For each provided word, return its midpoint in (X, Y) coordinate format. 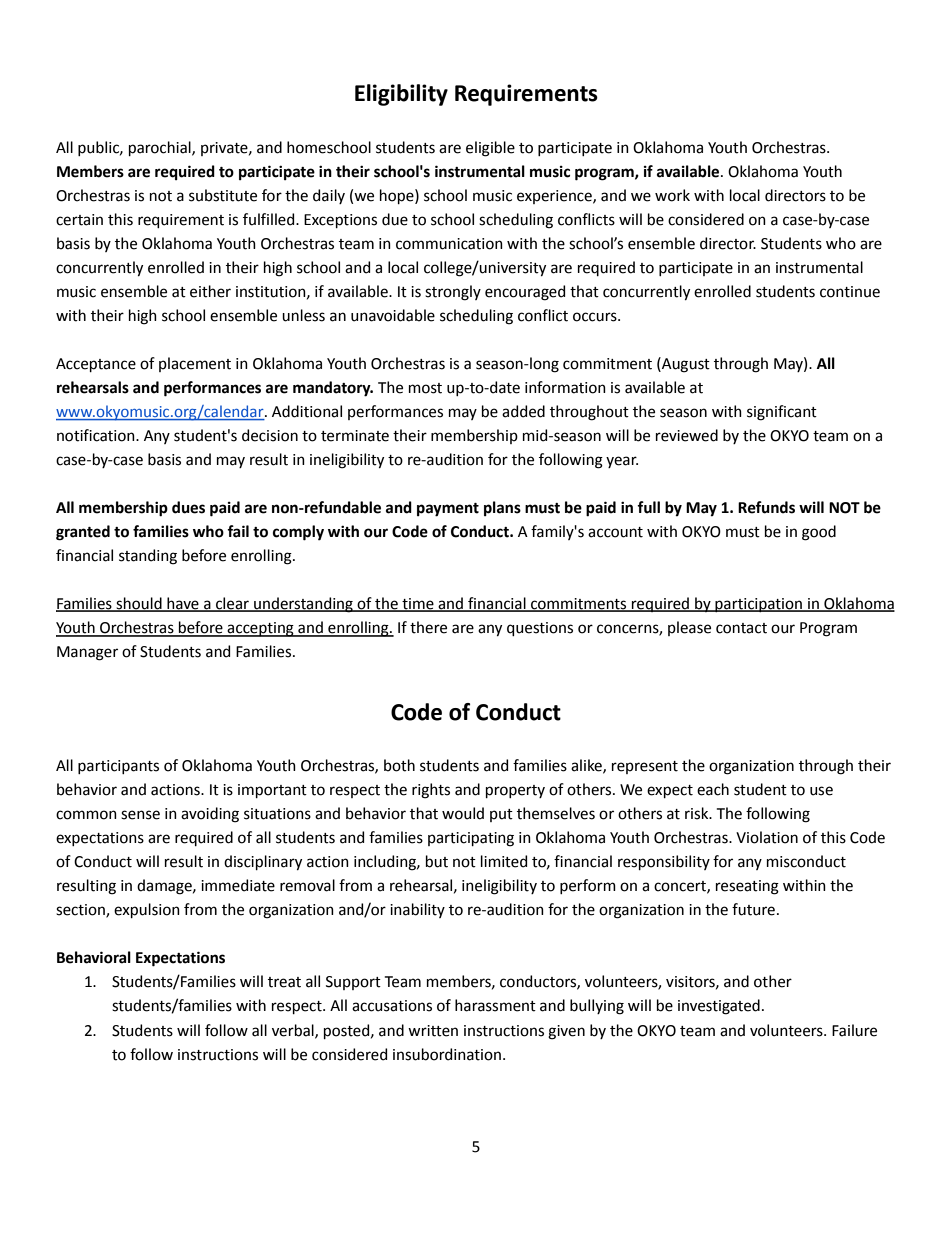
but (437, 861)
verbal (294, 1031)
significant (782, 413)
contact (741, 628)
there (428, 627)
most (425, 388)
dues (188, 507)
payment (448, 510)
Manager (87, 653)
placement (195, 364)
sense (140, 815)
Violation (767, 837)
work (672, 195)
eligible (490, 149)
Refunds (766, 507)
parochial (161, 148)
